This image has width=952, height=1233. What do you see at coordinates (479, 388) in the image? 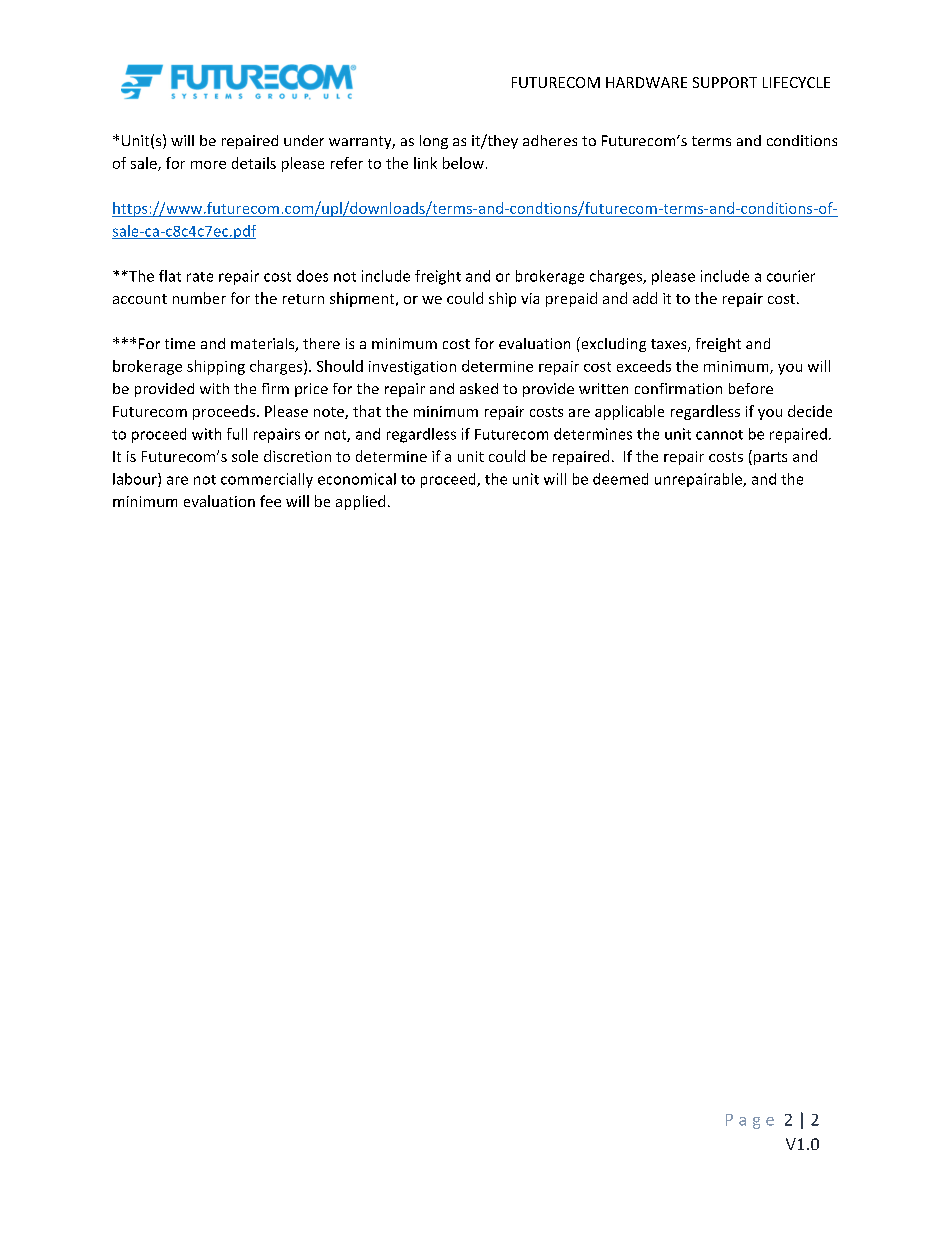
I see `asked` at bounding box center [479, 388].
